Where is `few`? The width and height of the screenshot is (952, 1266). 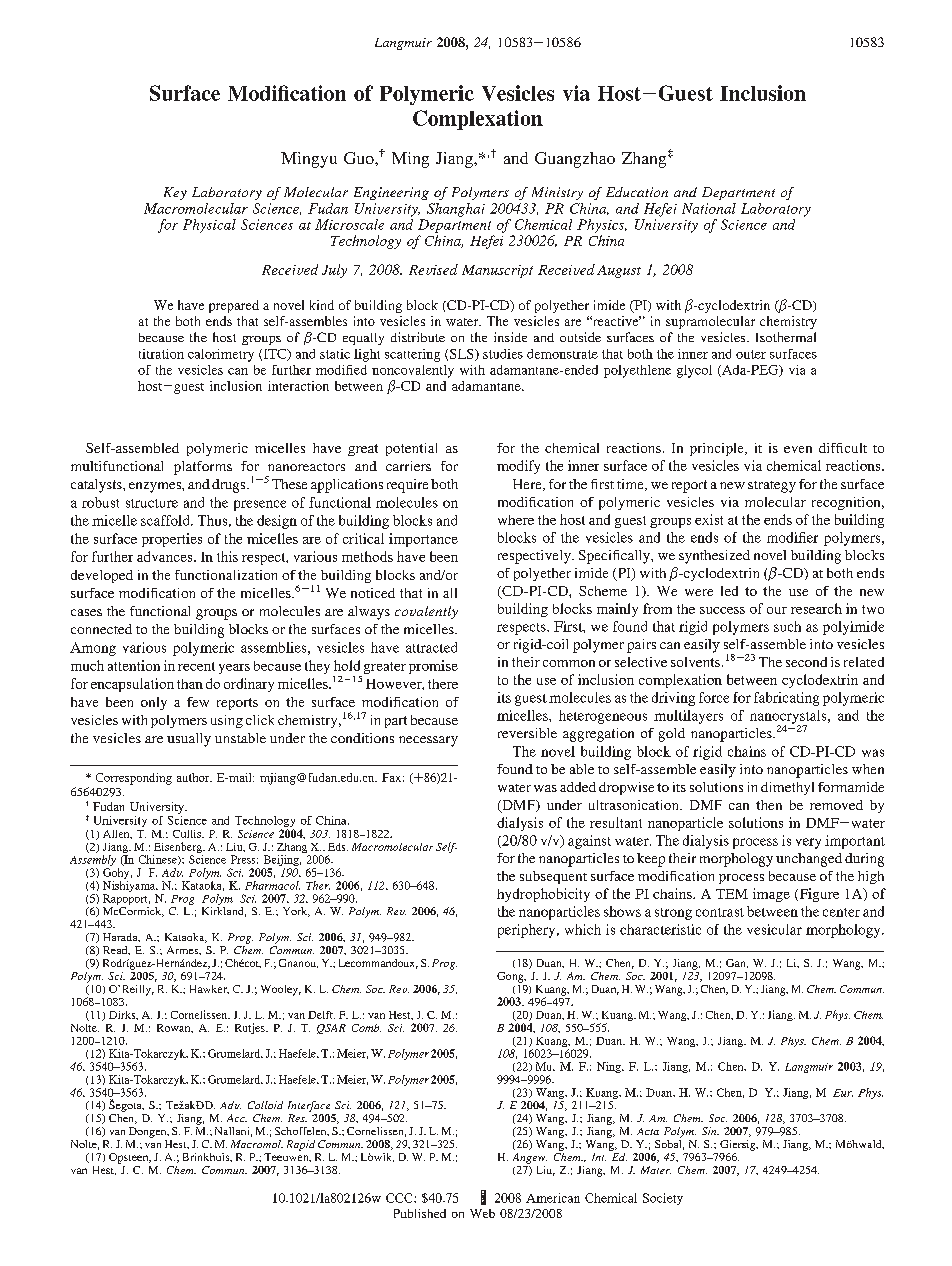 few is located at coordinates (198, 702).
